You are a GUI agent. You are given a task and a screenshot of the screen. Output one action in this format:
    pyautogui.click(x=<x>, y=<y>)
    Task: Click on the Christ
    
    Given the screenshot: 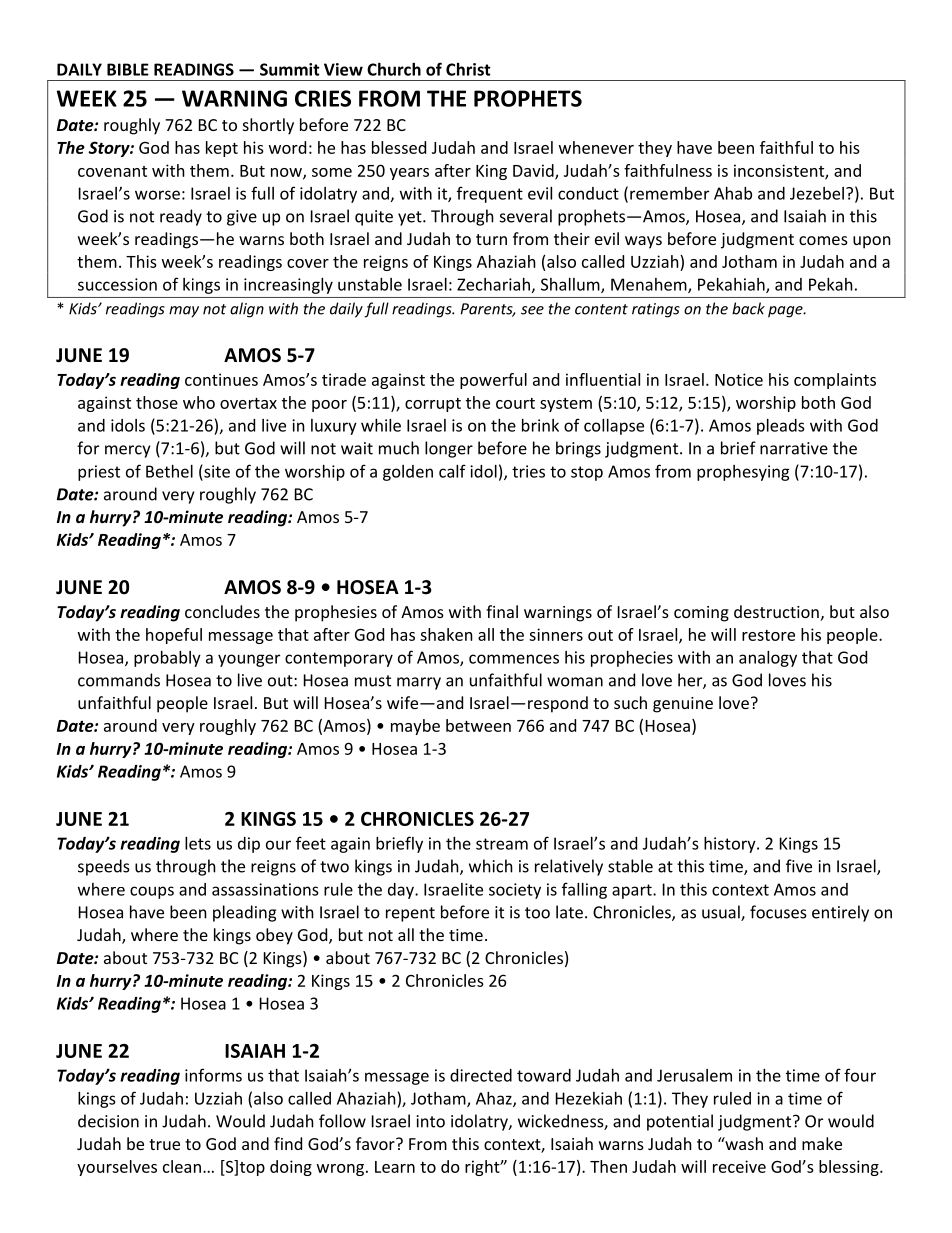 What is the action you would take?
    pyautogui.click(x=468, y=69)
